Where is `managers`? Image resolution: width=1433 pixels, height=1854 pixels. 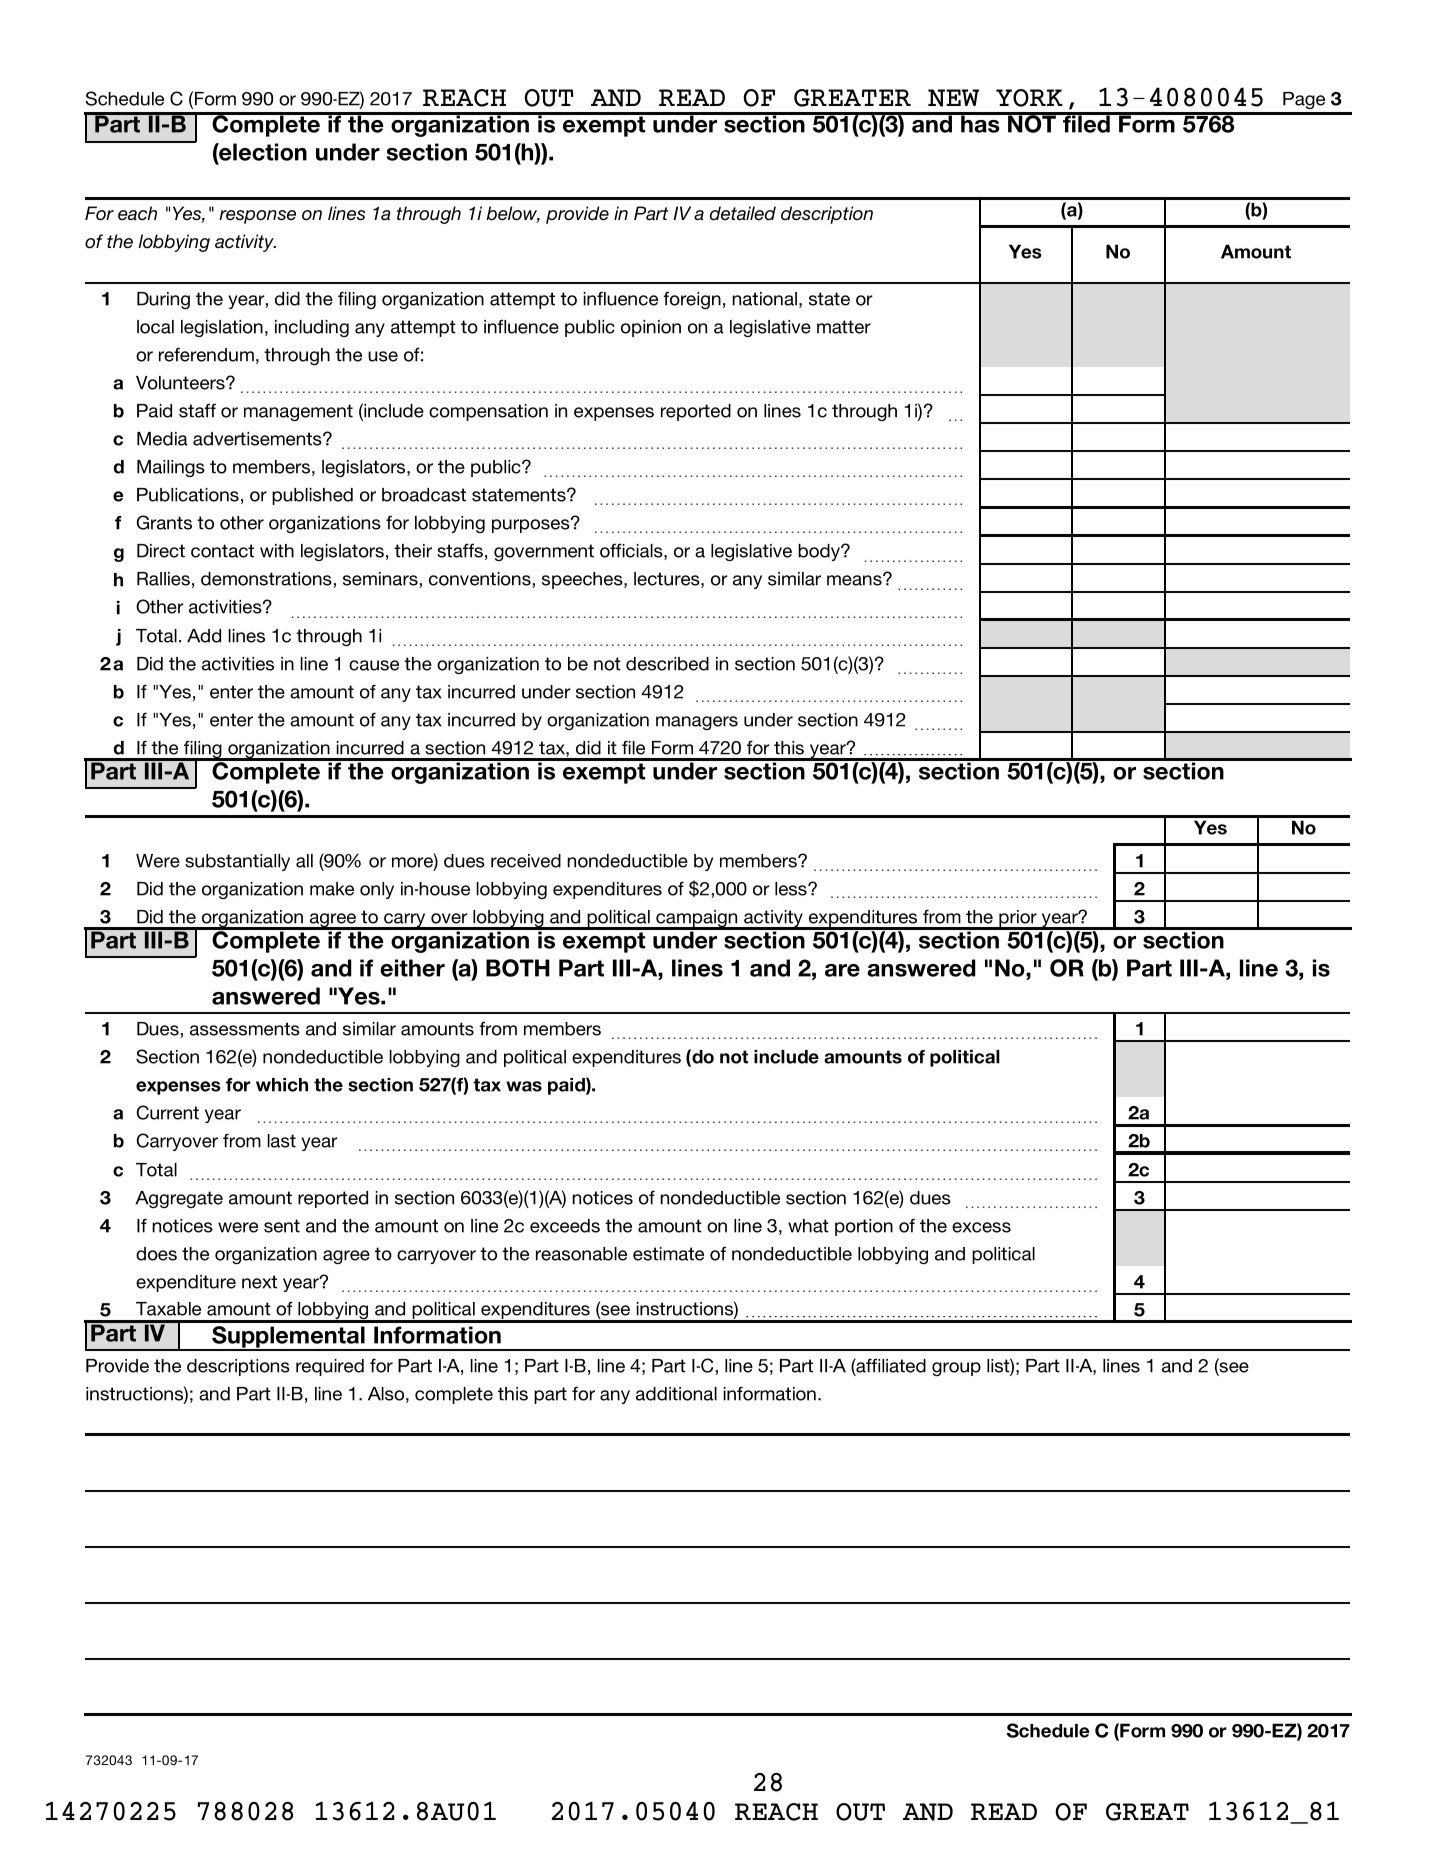
managers is located at coordinates (697, 723).
